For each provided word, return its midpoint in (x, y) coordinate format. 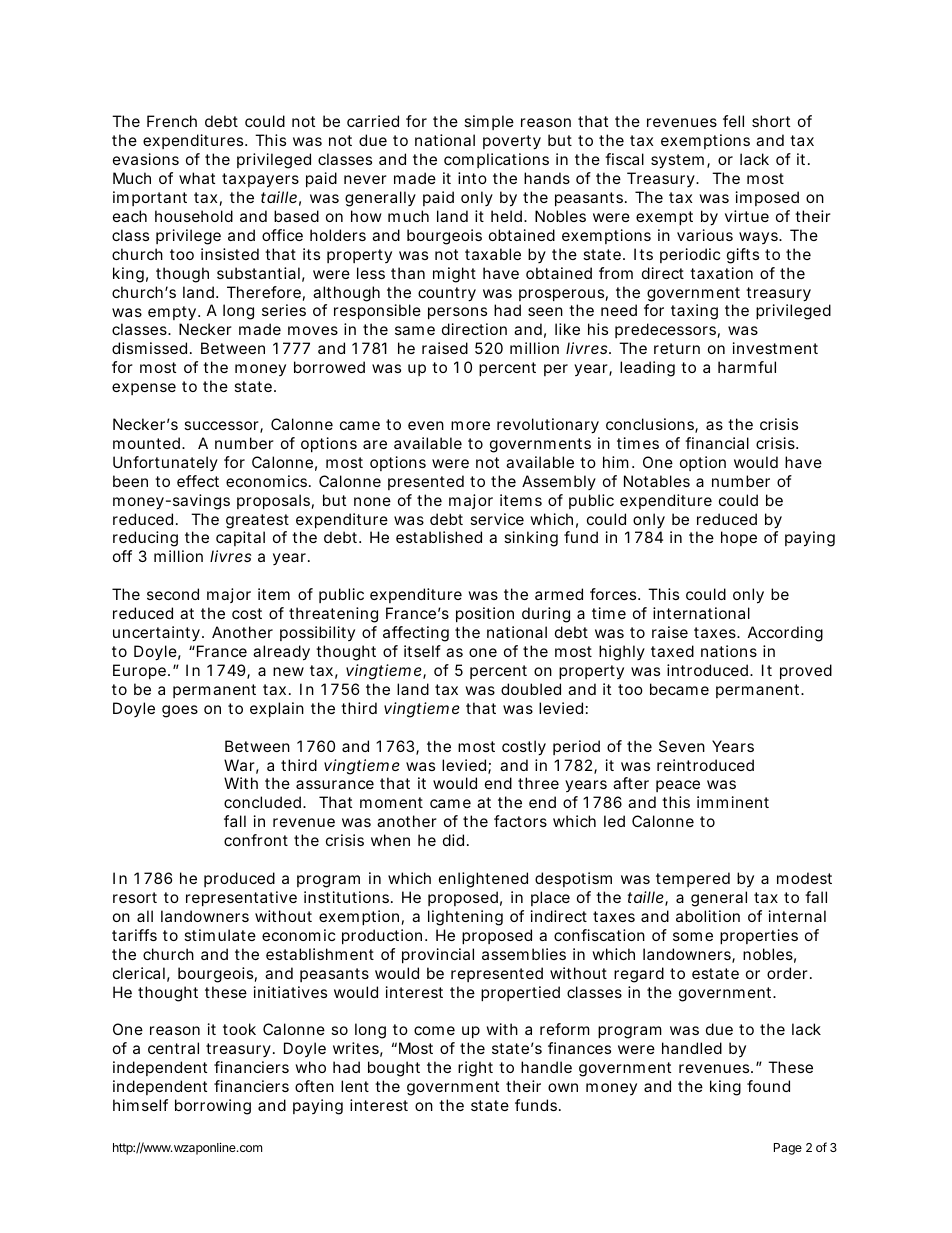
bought (394, 1069)
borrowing (213, 1107)
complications (496, 160)
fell (733, 121)
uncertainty (158, 634)
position (485, 614)
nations (729, 651)
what (197, 178)
